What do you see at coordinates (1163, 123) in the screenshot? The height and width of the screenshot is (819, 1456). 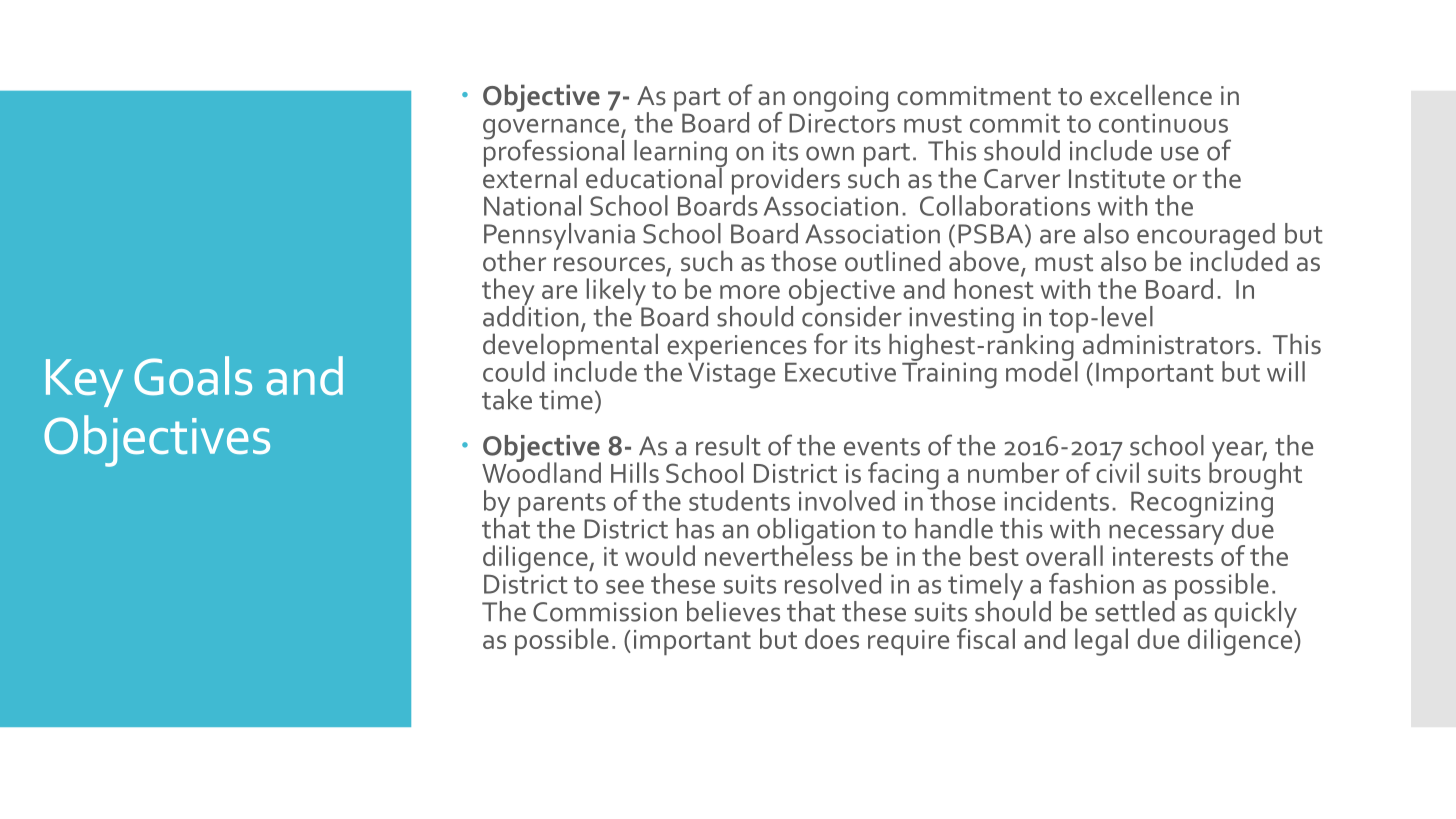 I see `continuous` at bounding box center [1163, 123].
